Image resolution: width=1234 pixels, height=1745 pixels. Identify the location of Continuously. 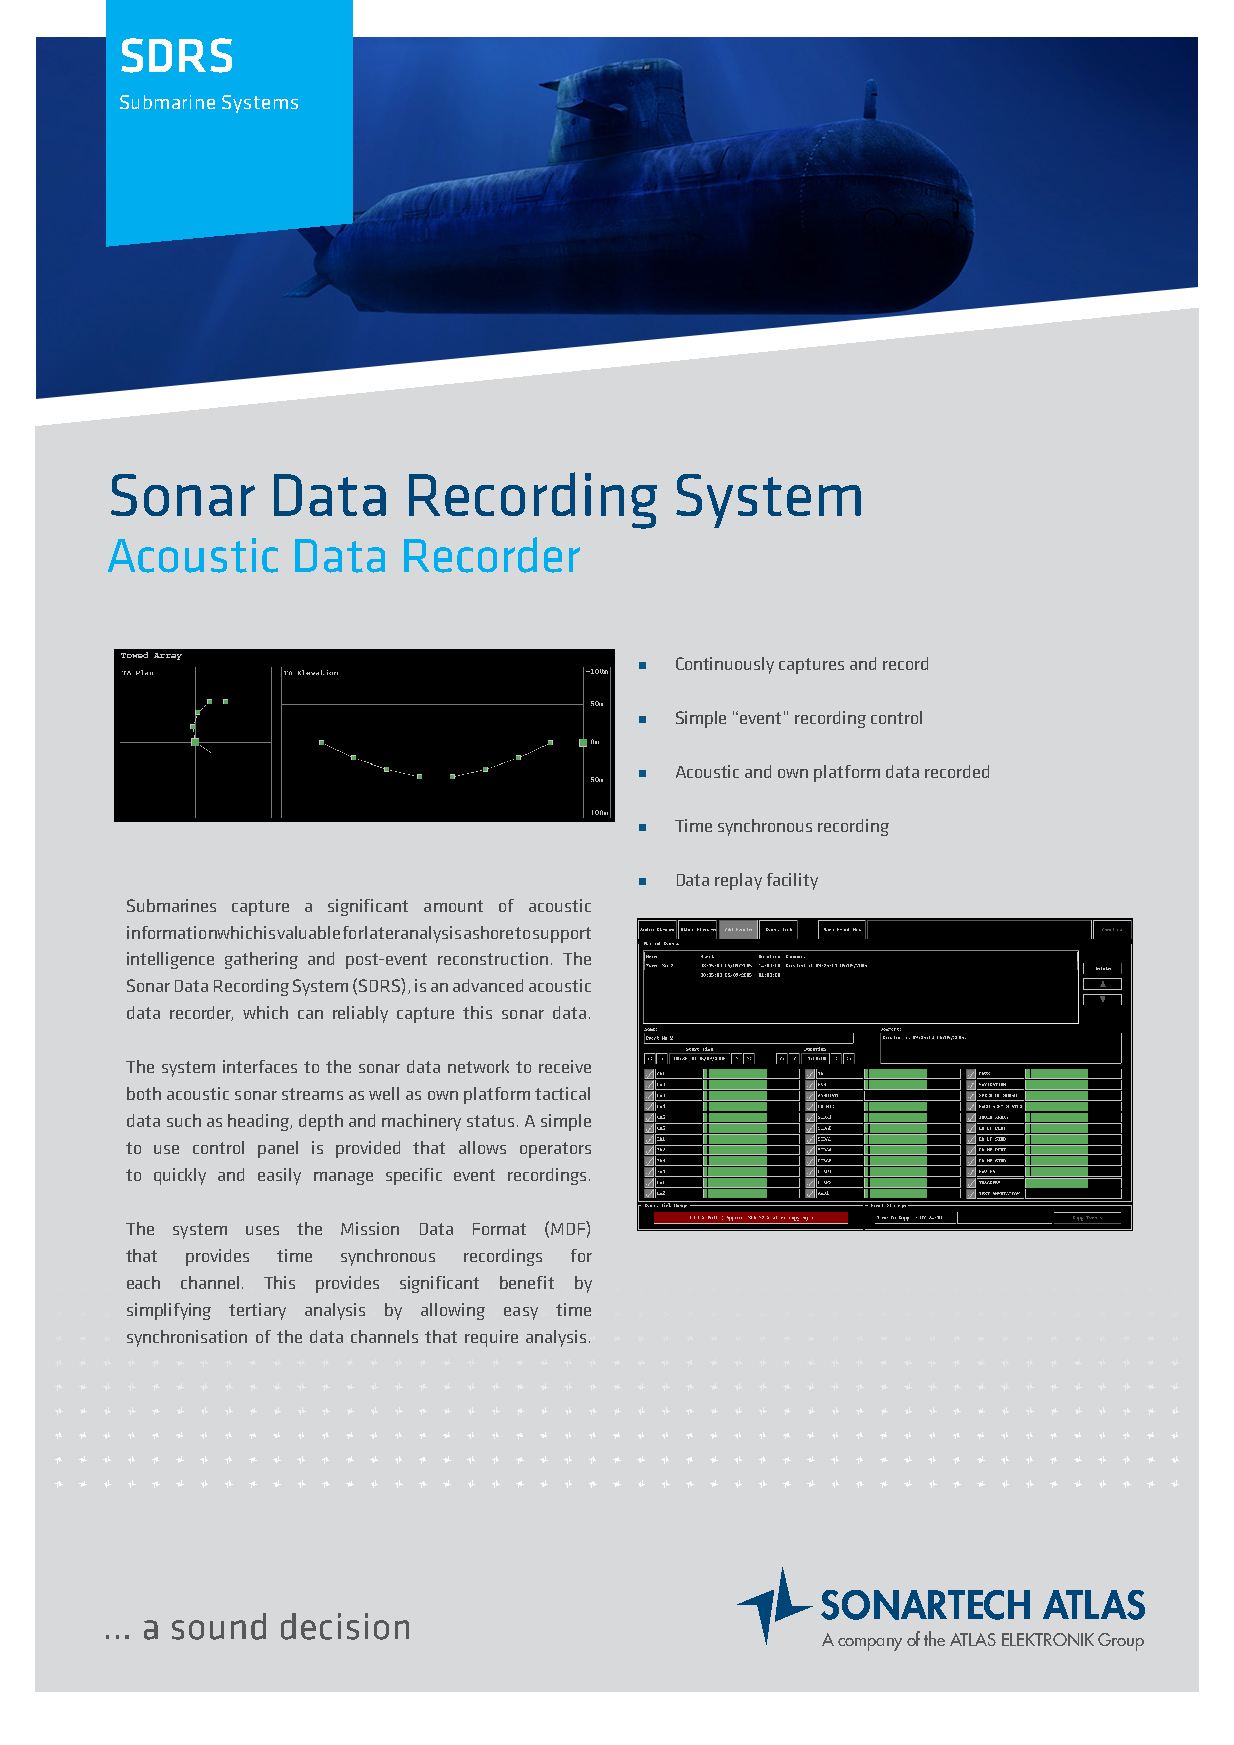
(725, 665).
